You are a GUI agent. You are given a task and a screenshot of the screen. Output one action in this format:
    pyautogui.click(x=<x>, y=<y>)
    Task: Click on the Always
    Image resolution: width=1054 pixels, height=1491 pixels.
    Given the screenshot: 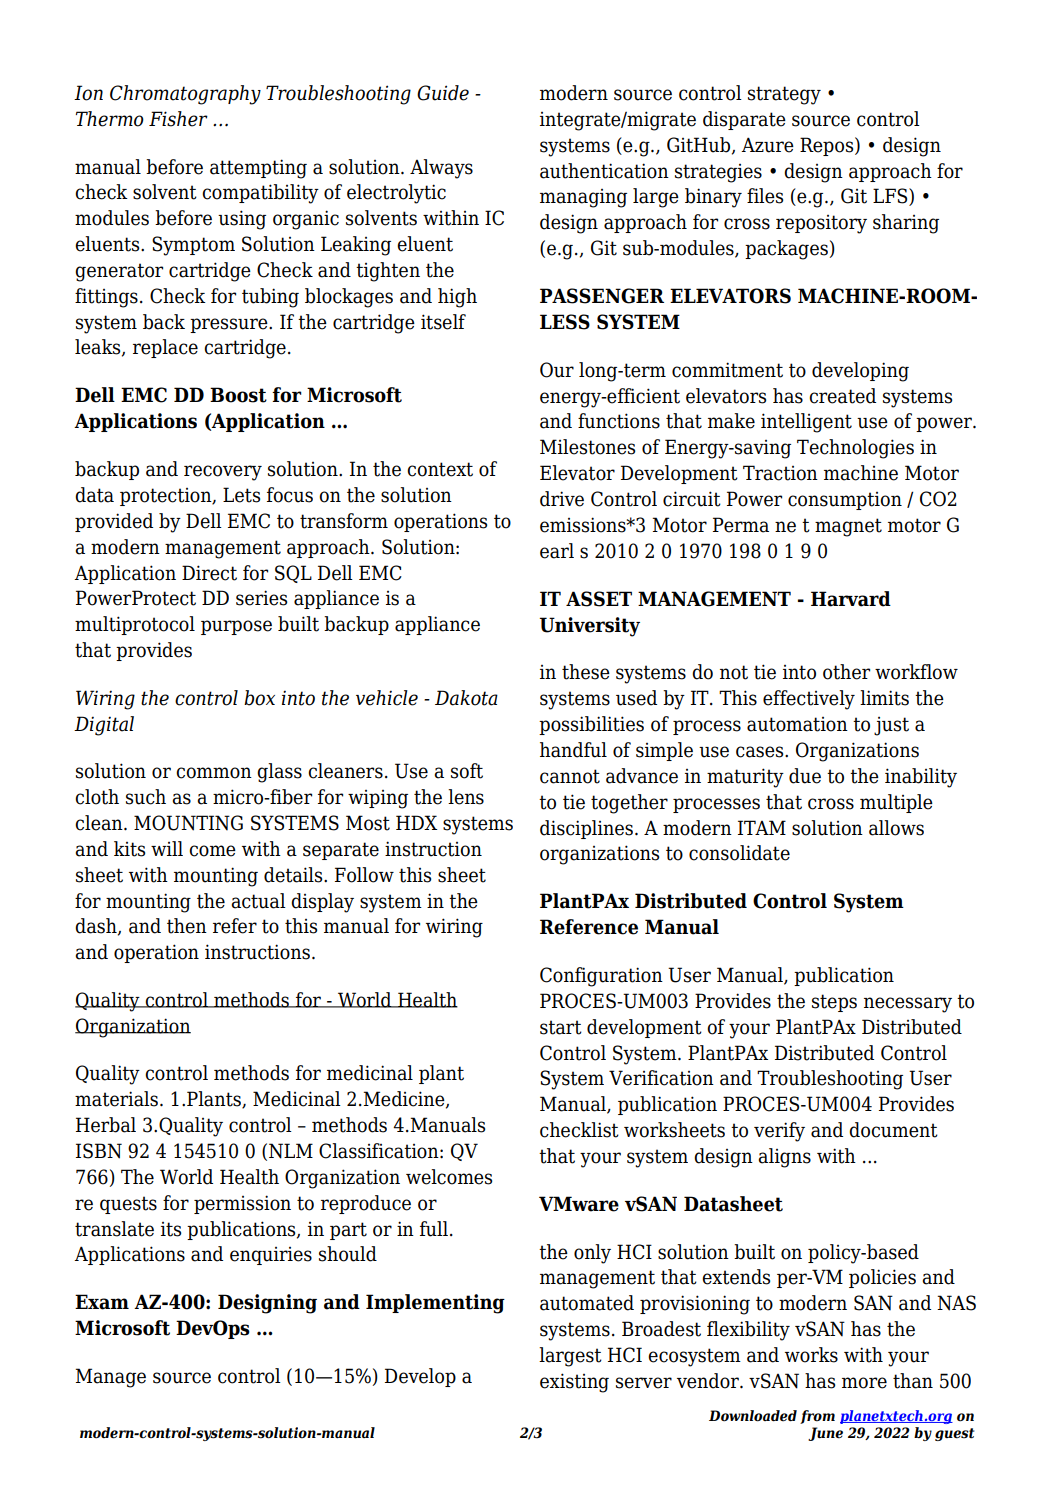 What is the action you would take?
    pyautogui.click(x=441, y=169)
